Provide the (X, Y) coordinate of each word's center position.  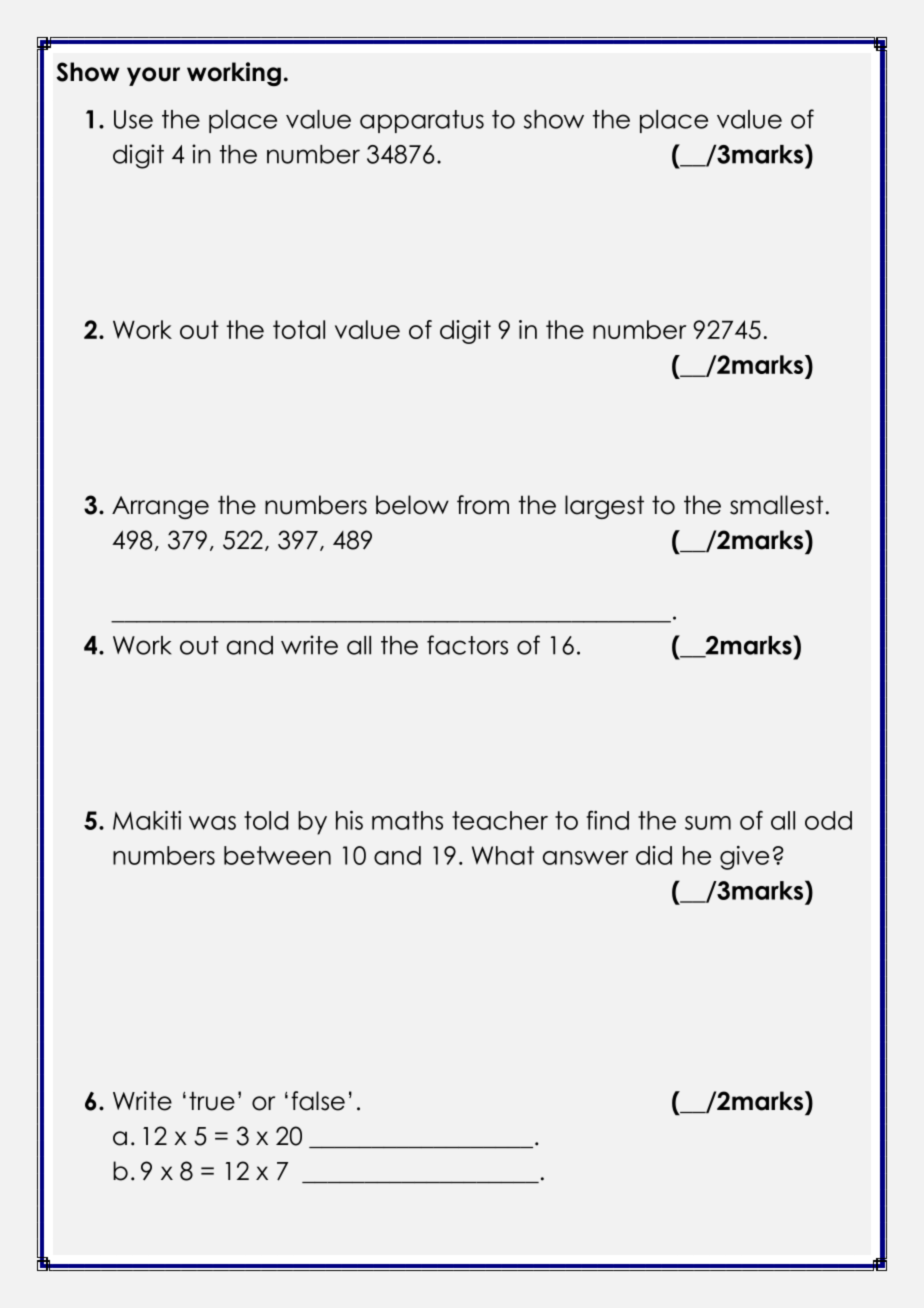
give (744, 858)
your (153, 76)
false (318, 1101)
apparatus (422, 121)
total (299, 329)
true (212, 1101)
